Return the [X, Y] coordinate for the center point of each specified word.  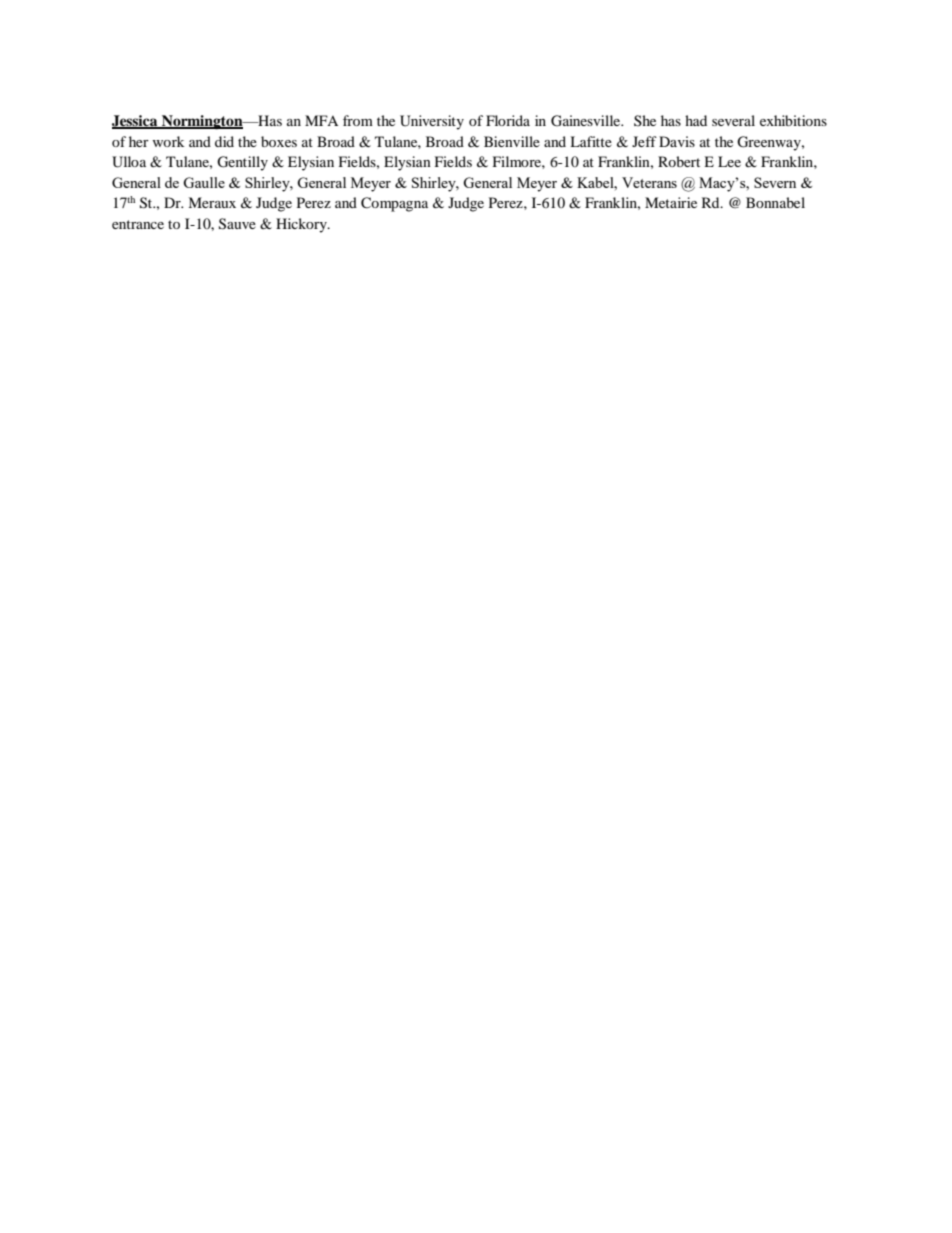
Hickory [302, 225]
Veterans [649, 182]
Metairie [671, 202]
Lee [729, 161]
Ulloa [129, 162]
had [696, 120]
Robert [679, 161]
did [224, 141]
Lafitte [591, 141]
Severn [775, 182]
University [432, 122]
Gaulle [204, 182]
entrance [138, 224]
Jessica [136, 122]
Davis [677, 141]
